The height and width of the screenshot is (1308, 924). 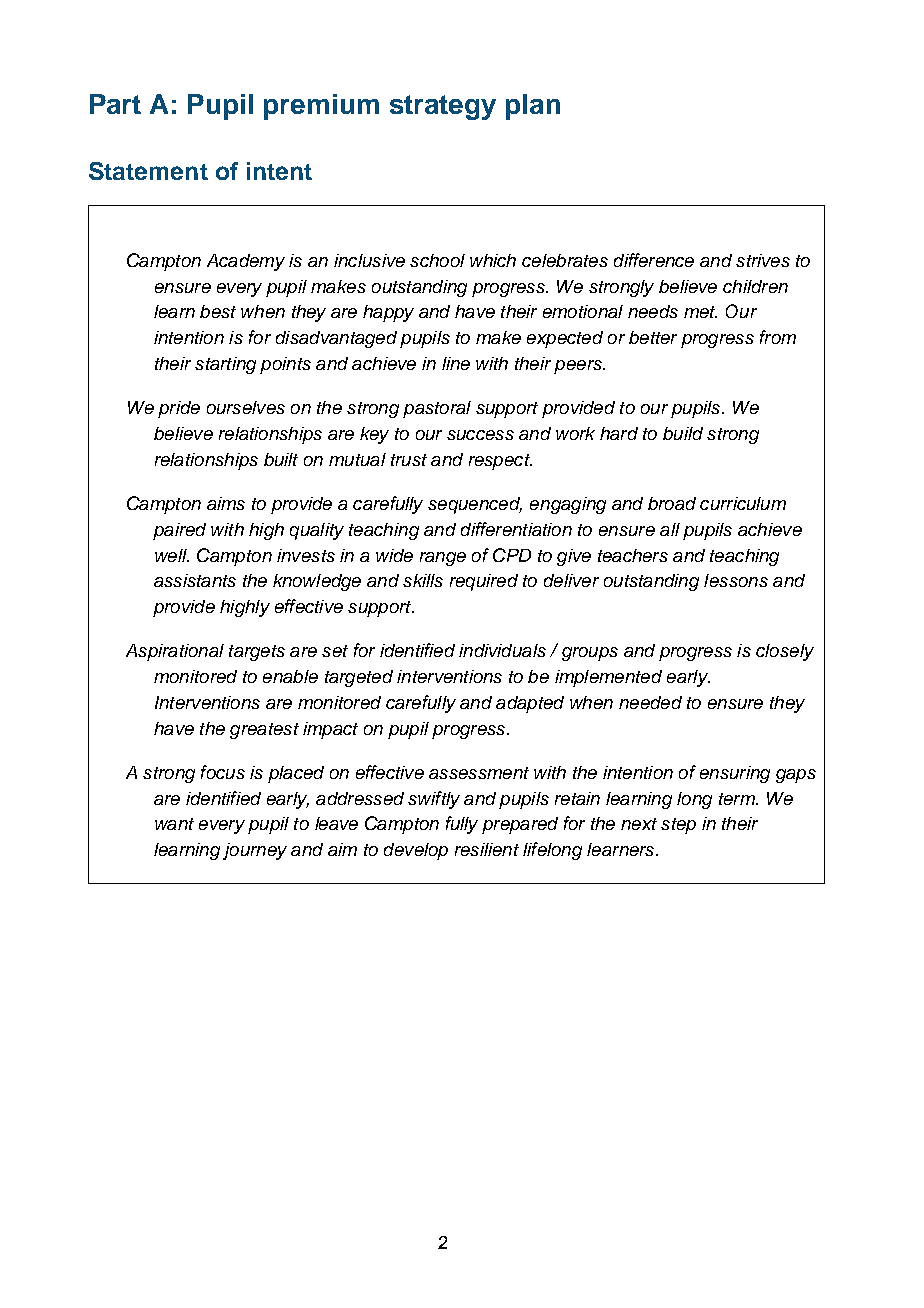 What do you see at coordinates (500, 462) in the screenshot?
I see `respect` at bounding box center [500, 462].
